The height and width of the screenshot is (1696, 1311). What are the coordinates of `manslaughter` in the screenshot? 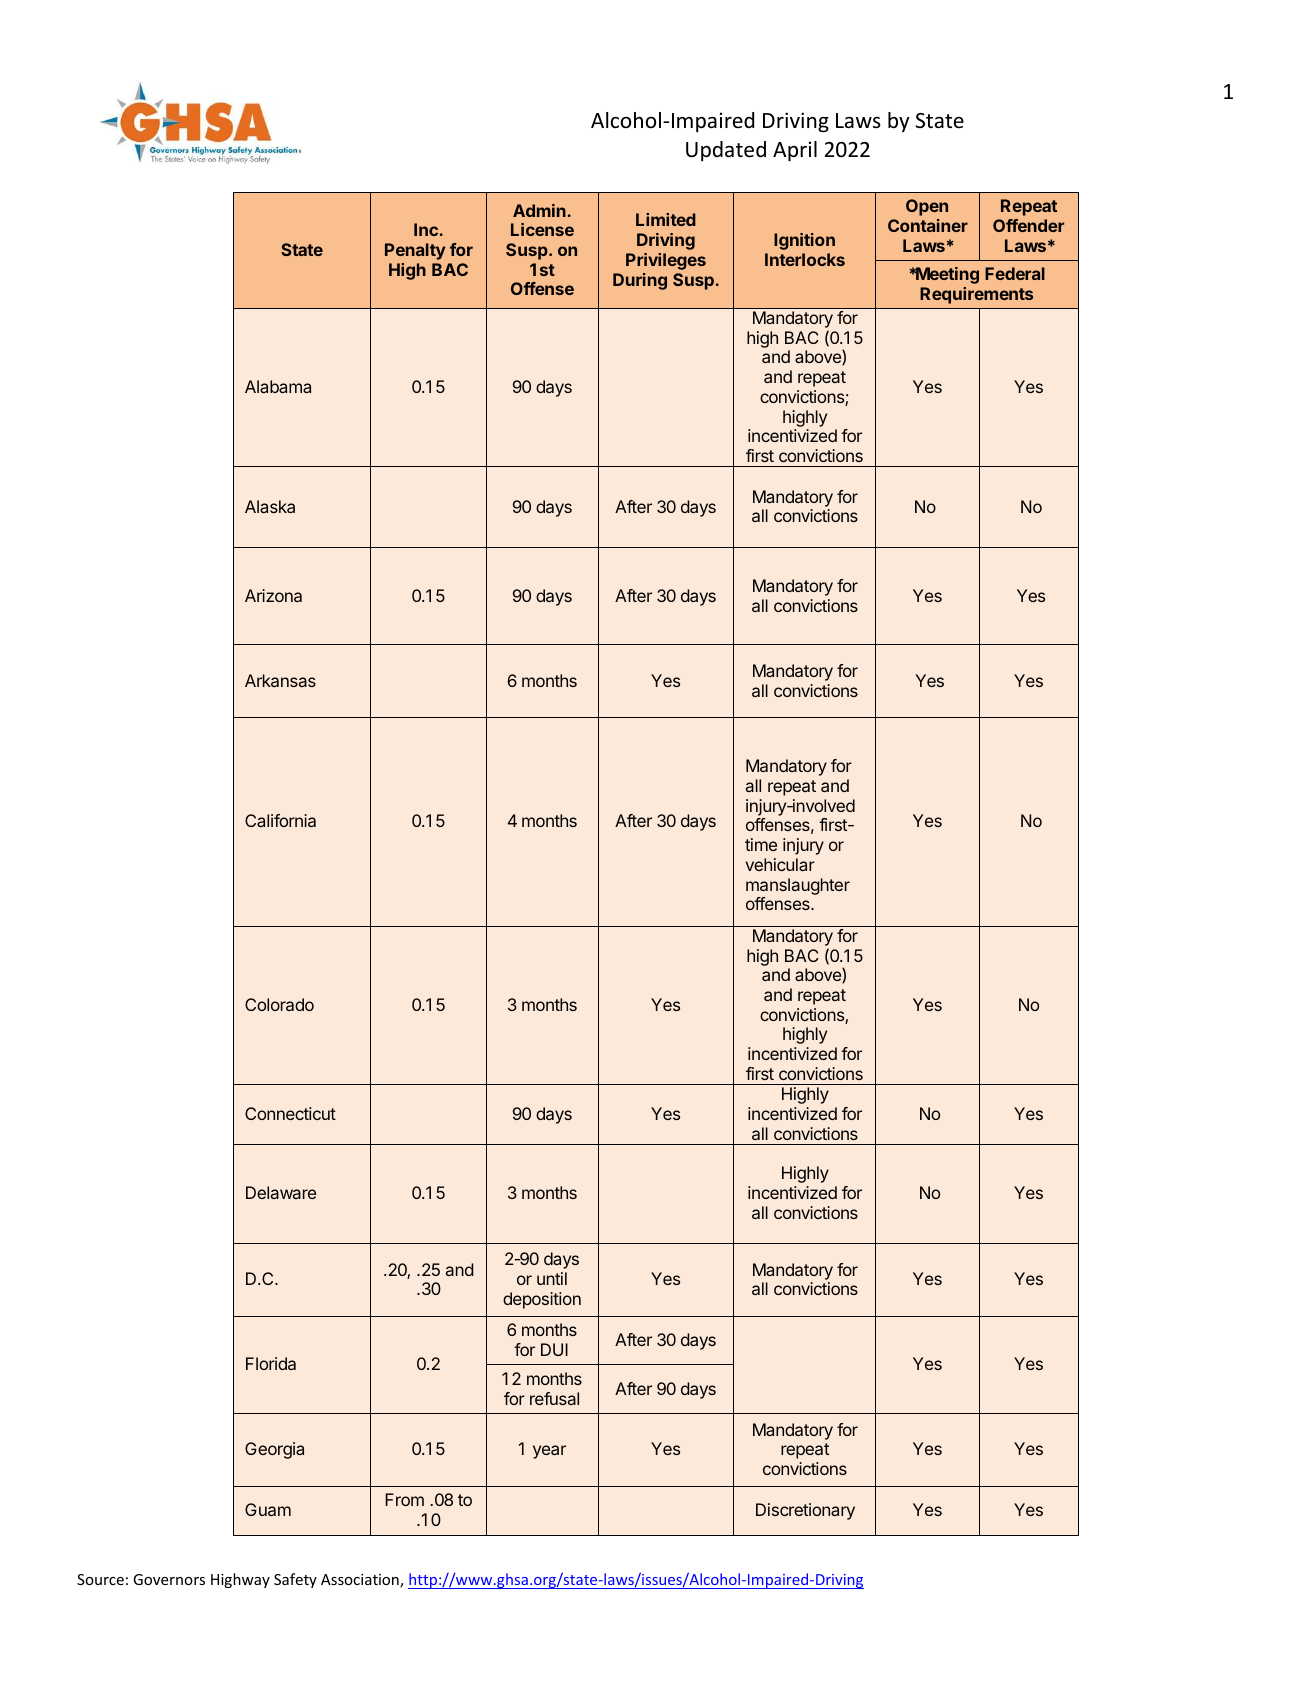 It's located at (798, 886).
